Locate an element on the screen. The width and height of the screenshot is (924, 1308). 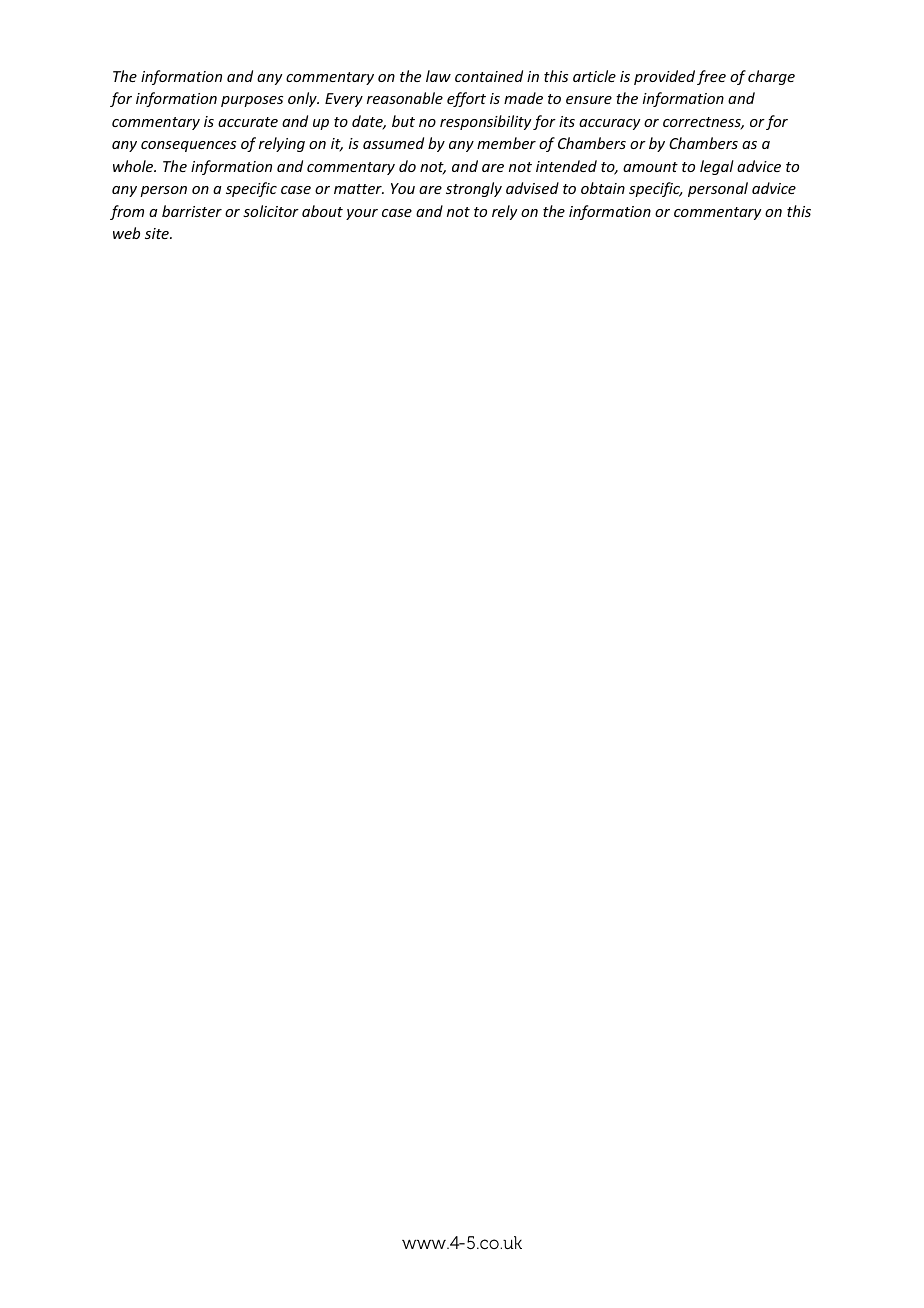
purposes is located at coordinates (252, 101).
